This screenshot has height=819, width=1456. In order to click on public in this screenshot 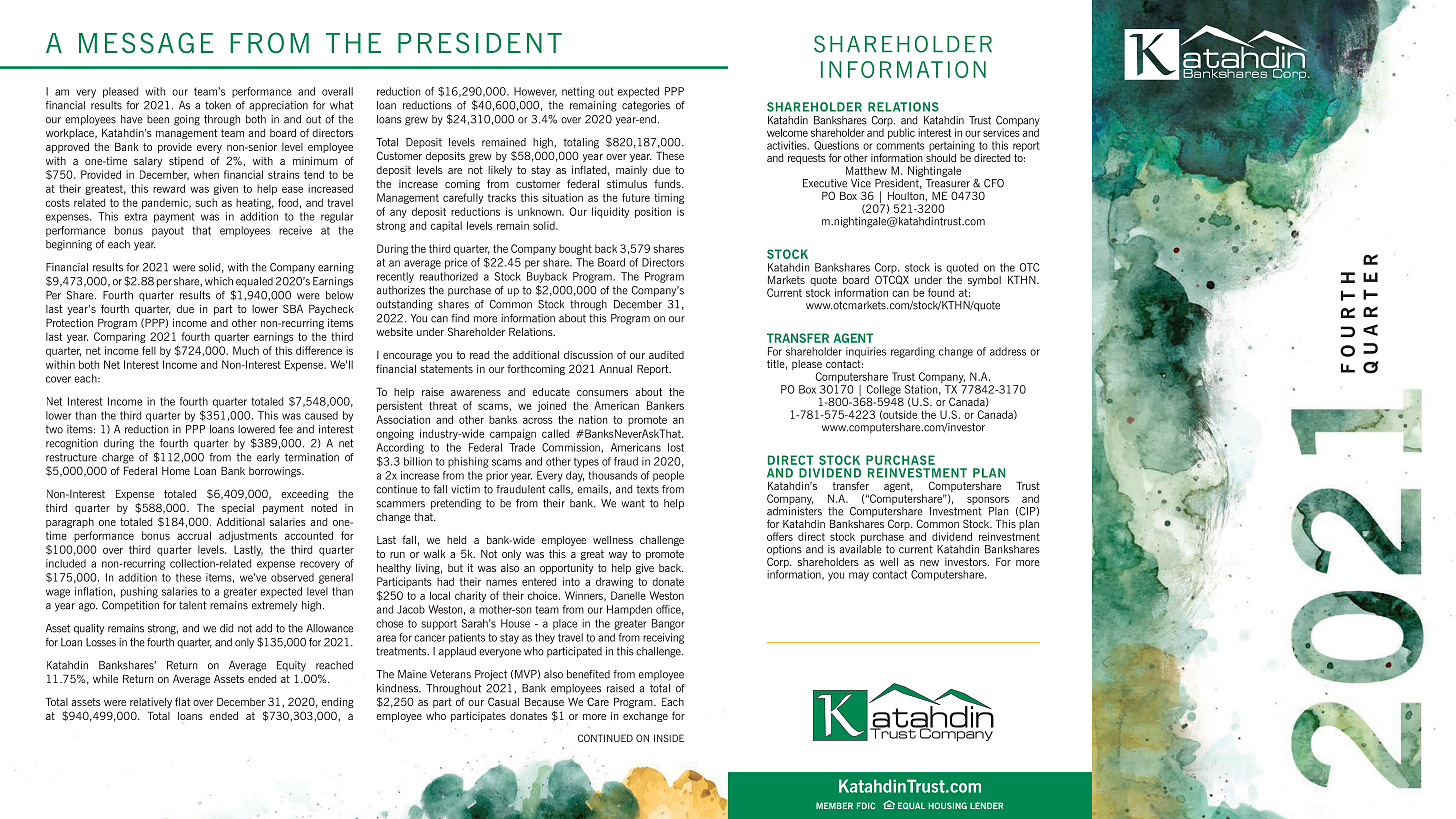, I will do `click(901, 133)`.
